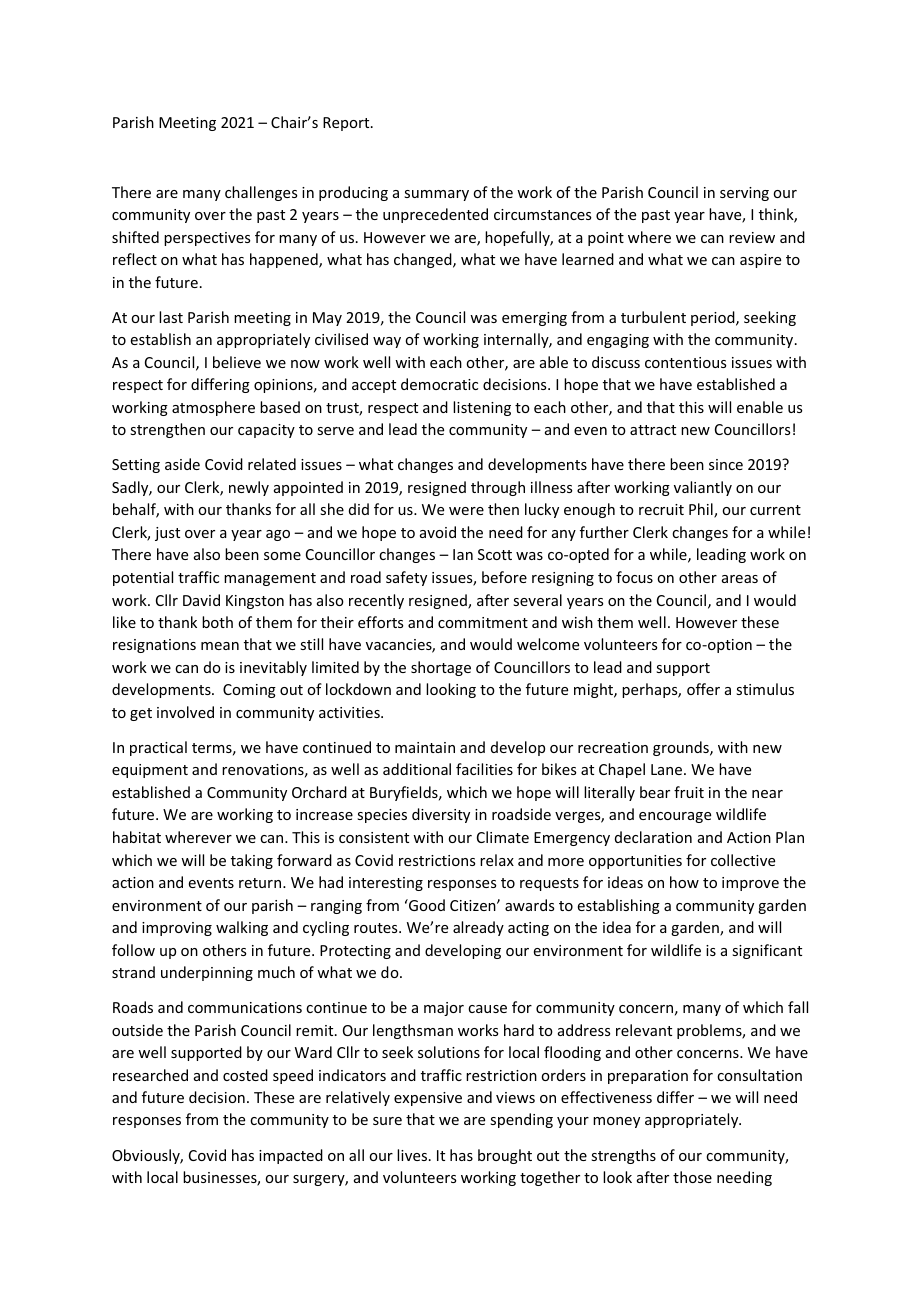  What do you see at coordinates (237, 362) in the screenshot?
I see `believe` at bounding box center [237, 362].
